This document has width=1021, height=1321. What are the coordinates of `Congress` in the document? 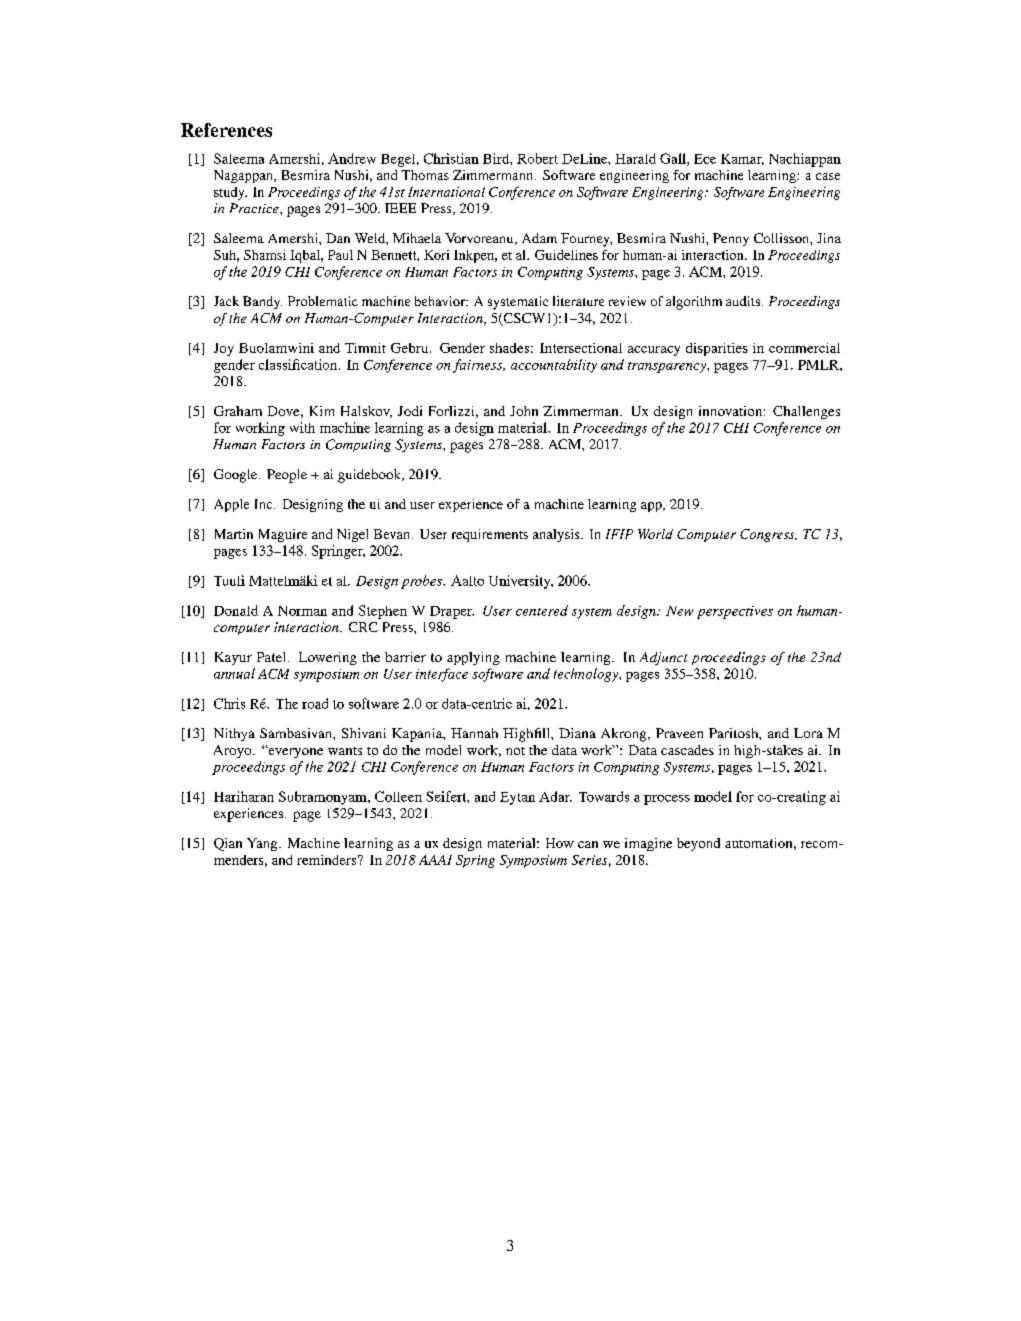 It's located at (768, 535).
